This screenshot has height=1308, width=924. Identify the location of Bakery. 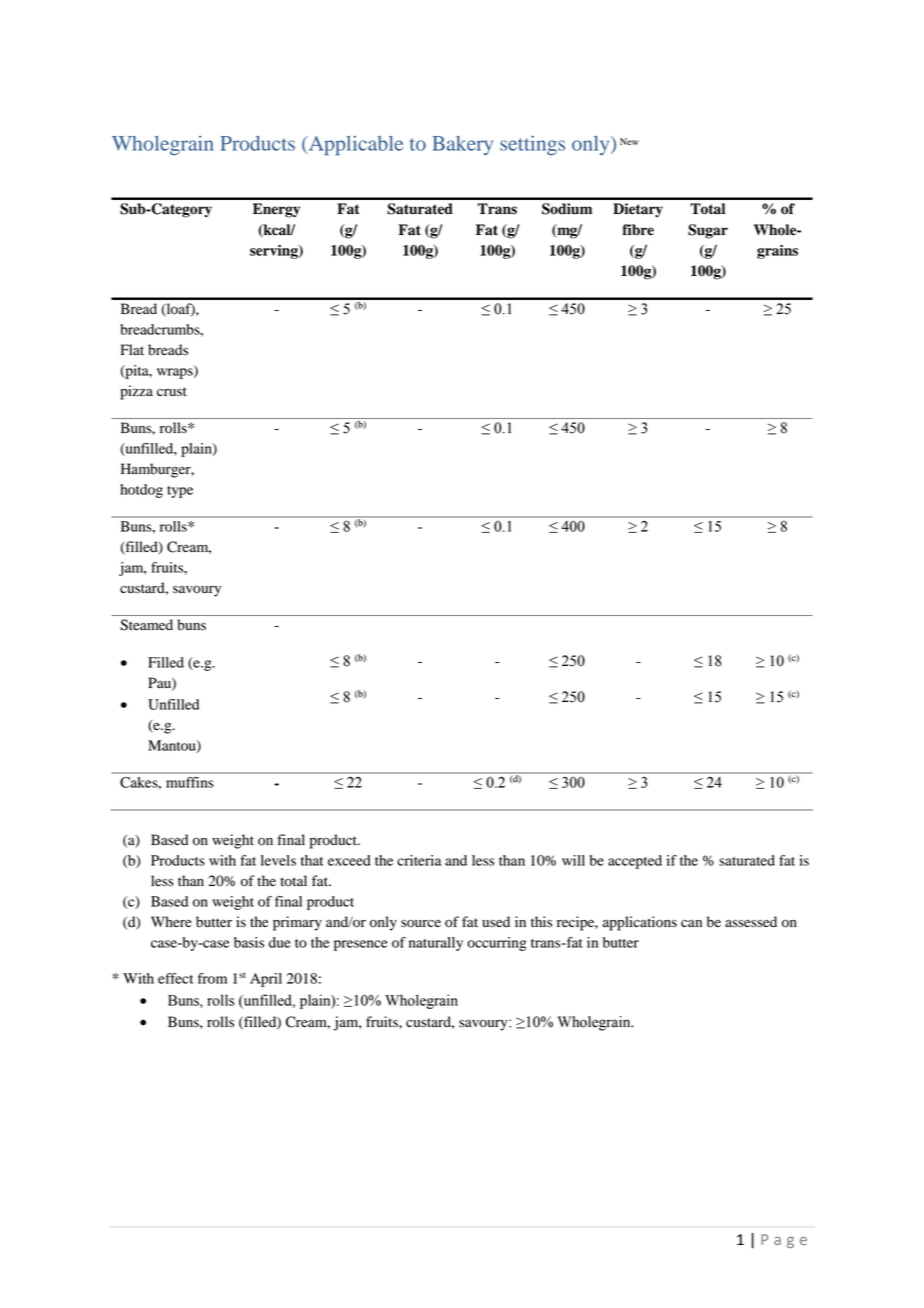
(462, 145).
